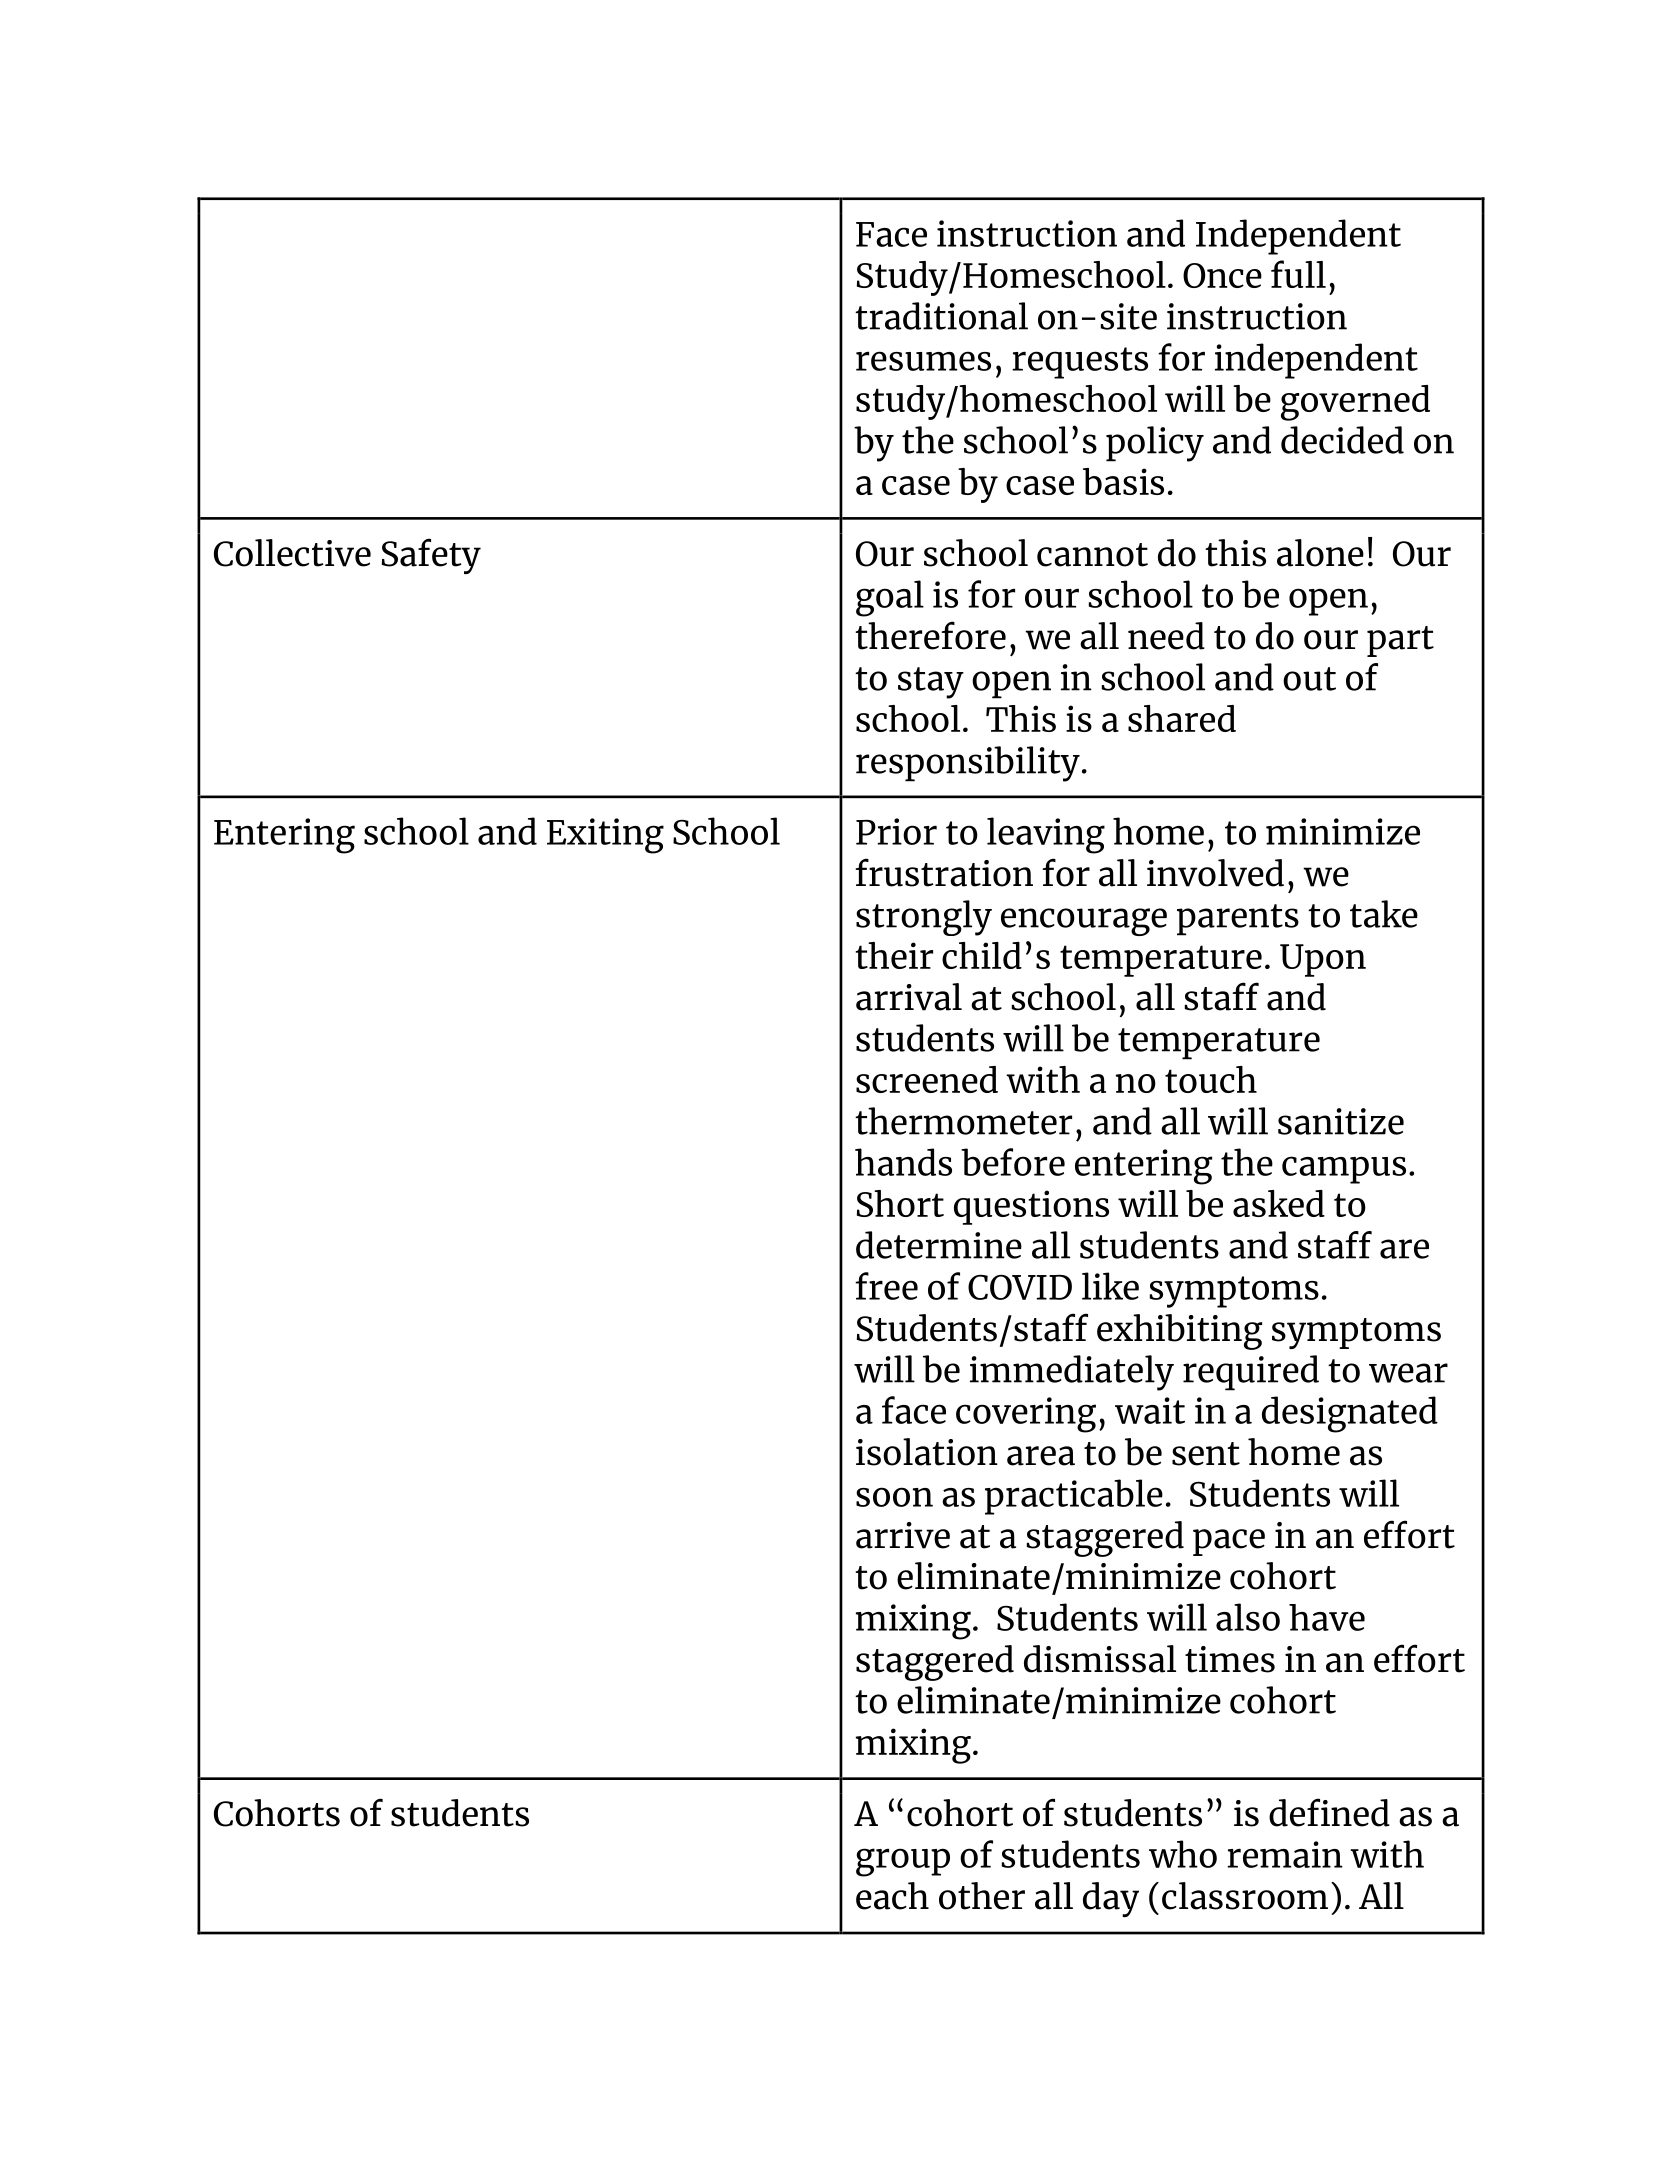  Describe the element at coordinates (605, 836) in the screenshot. I see `Exiting` at that location.
